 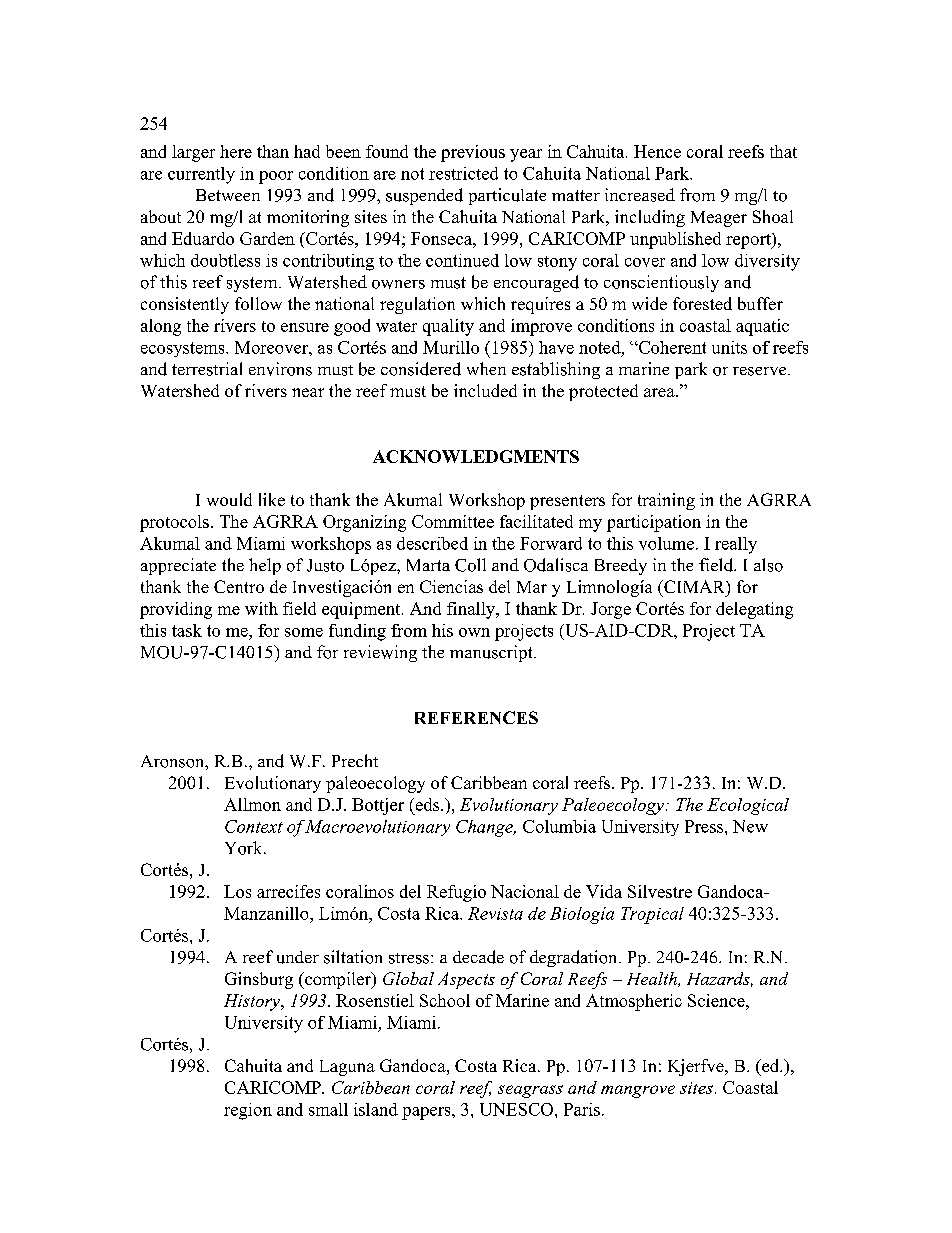 What do you see at coordinates (427, 804) in the page?
I see `eds` at bounding box center [427, 804].
